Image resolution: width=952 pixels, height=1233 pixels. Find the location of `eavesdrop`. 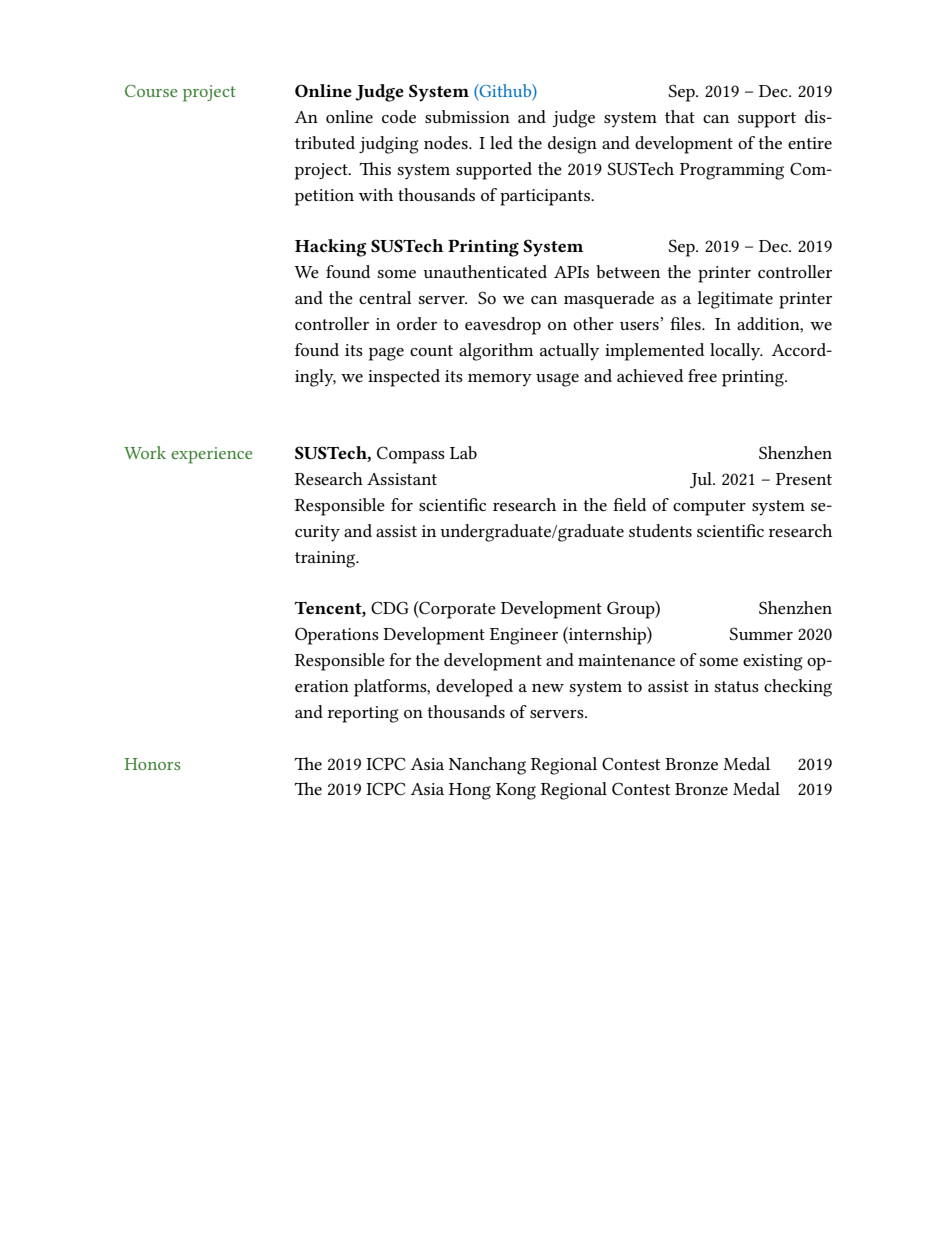

eavesdrop is located at coordinates (503, 326).
